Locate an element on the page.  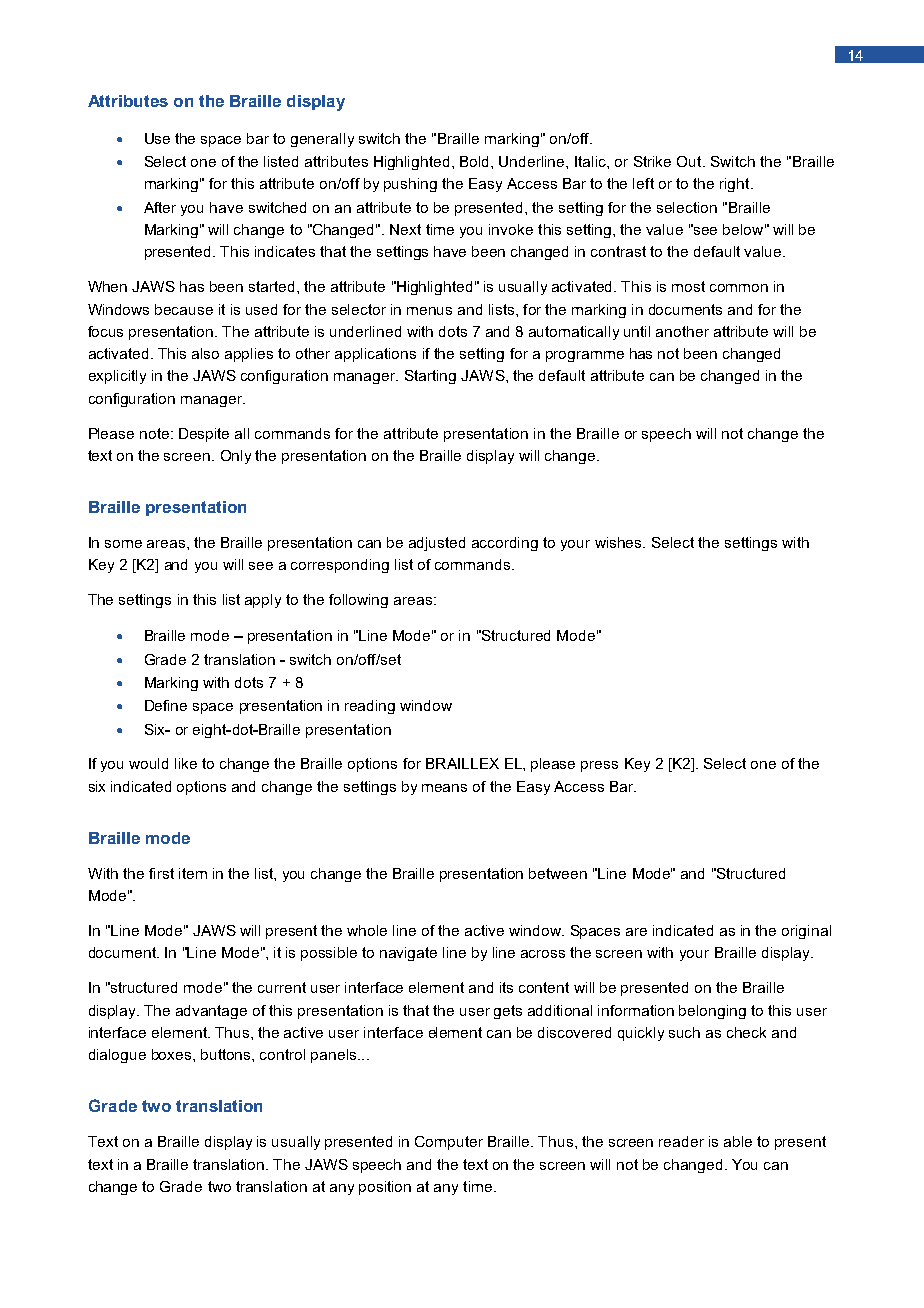
press is located at coordinates (599, 766).
